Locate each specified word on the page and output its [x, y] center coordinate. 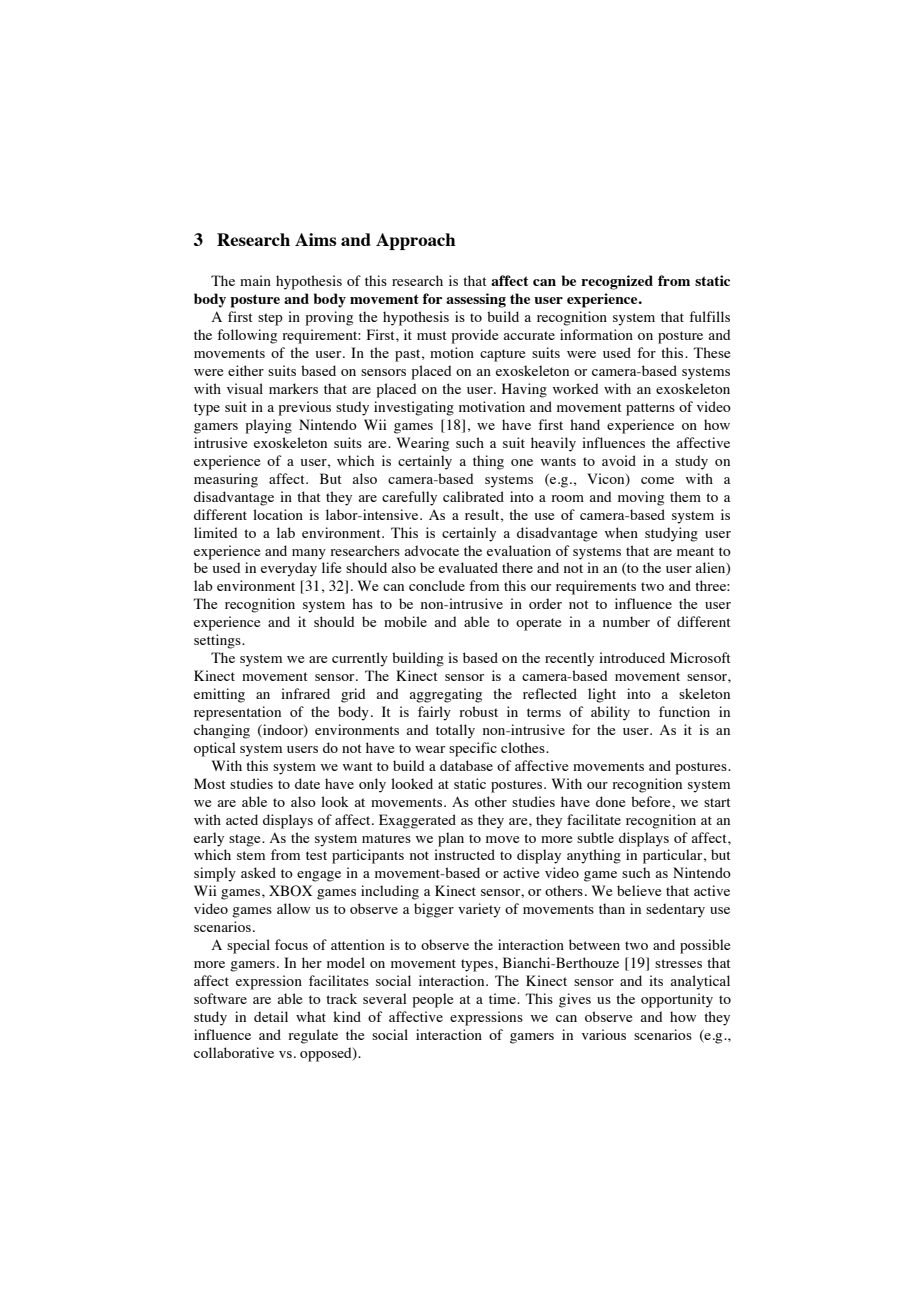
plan [451, 839]
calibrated [473, 496]
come [657, 480]
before [652, 801]
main [255, 280]
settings [218, 641]
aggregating [445, 695]
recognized [617, 282]
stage [246, 840]
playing [269, 426]
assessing [476, 300]
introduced [632, 657]
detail [271, 1016]
